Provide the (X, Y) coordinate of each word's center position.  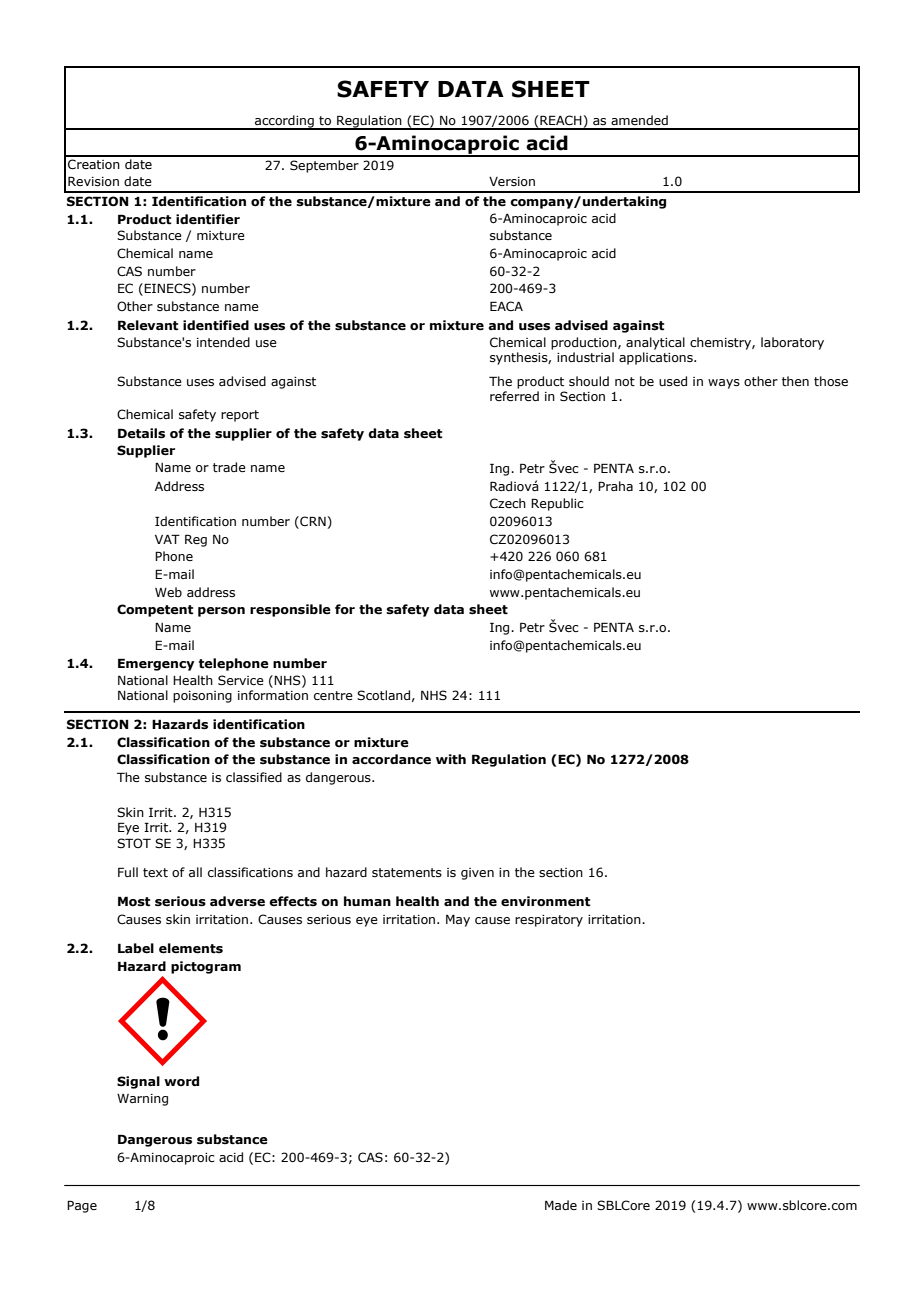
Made (561, 1205)
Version (512, 181)
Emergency (156, 664)
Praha (615, 486)
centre (333, 695)
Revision (93, 181)
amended (639, 120)
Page (82, 1206)
